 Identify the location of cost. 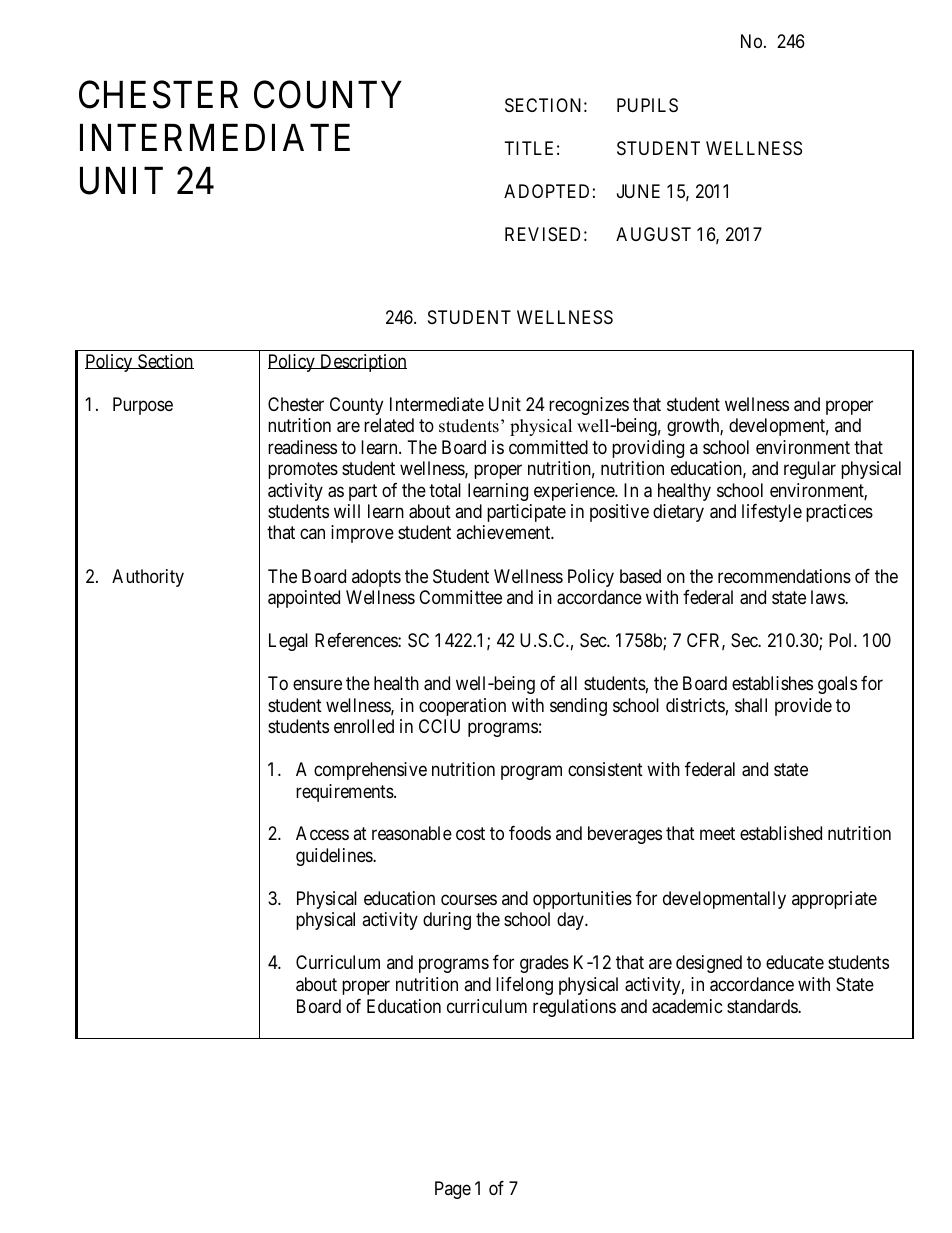
(470, 834).
